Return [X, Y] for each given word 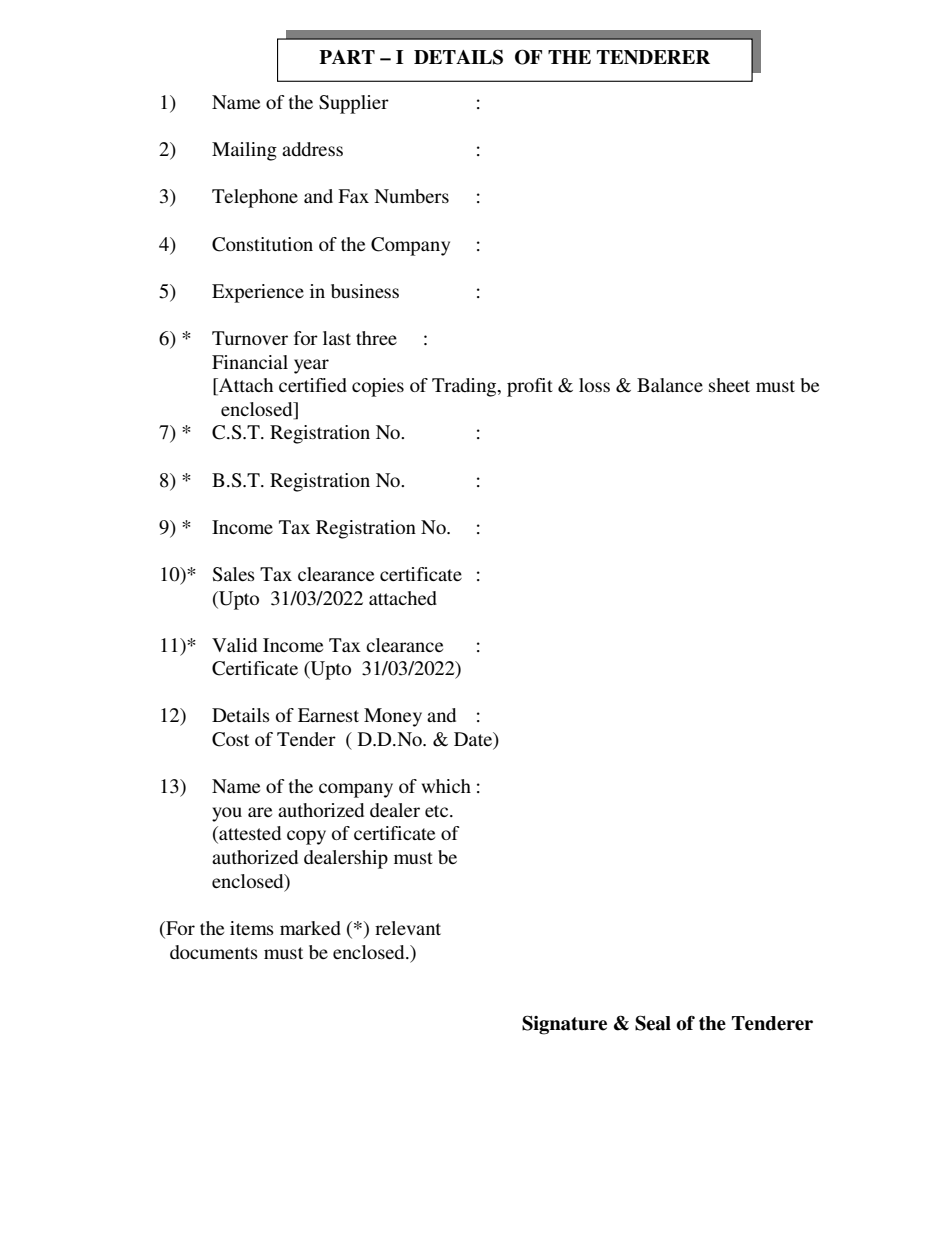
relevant [408, 928]
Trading [465, 387]
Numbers [411, 196]
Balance [670, 385]
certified [313, 385]
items [252, 928]
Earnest [328, 715]
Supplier [354, 104]
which [446, 786]
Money [393, 717]
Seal [653, 1023]
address [312, 149]
